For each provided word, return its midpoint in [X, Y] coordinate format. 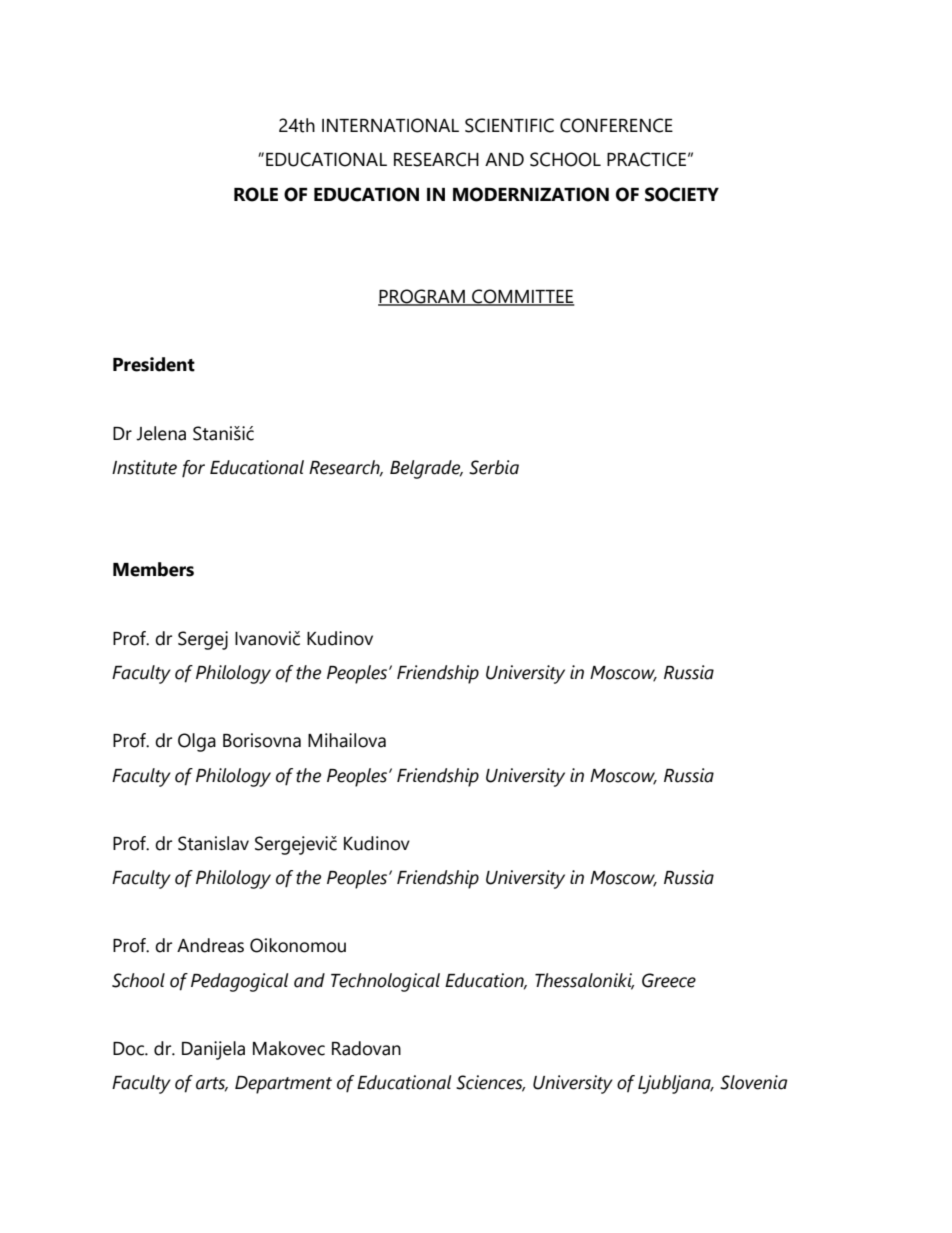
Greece [669, 980]
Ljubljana [675, 1084]
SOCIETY [682, 194]
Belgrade [426, 469]
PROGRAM [422, 297]
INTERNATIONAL [390, 125]
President [154, 364]
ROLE [256, 194]
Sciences [490, 1083]
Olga [197, 742]
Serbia [494, 467]
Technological [385, 982]
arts [212, 1084]
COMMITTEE [522, 297]
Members [153, 569]
